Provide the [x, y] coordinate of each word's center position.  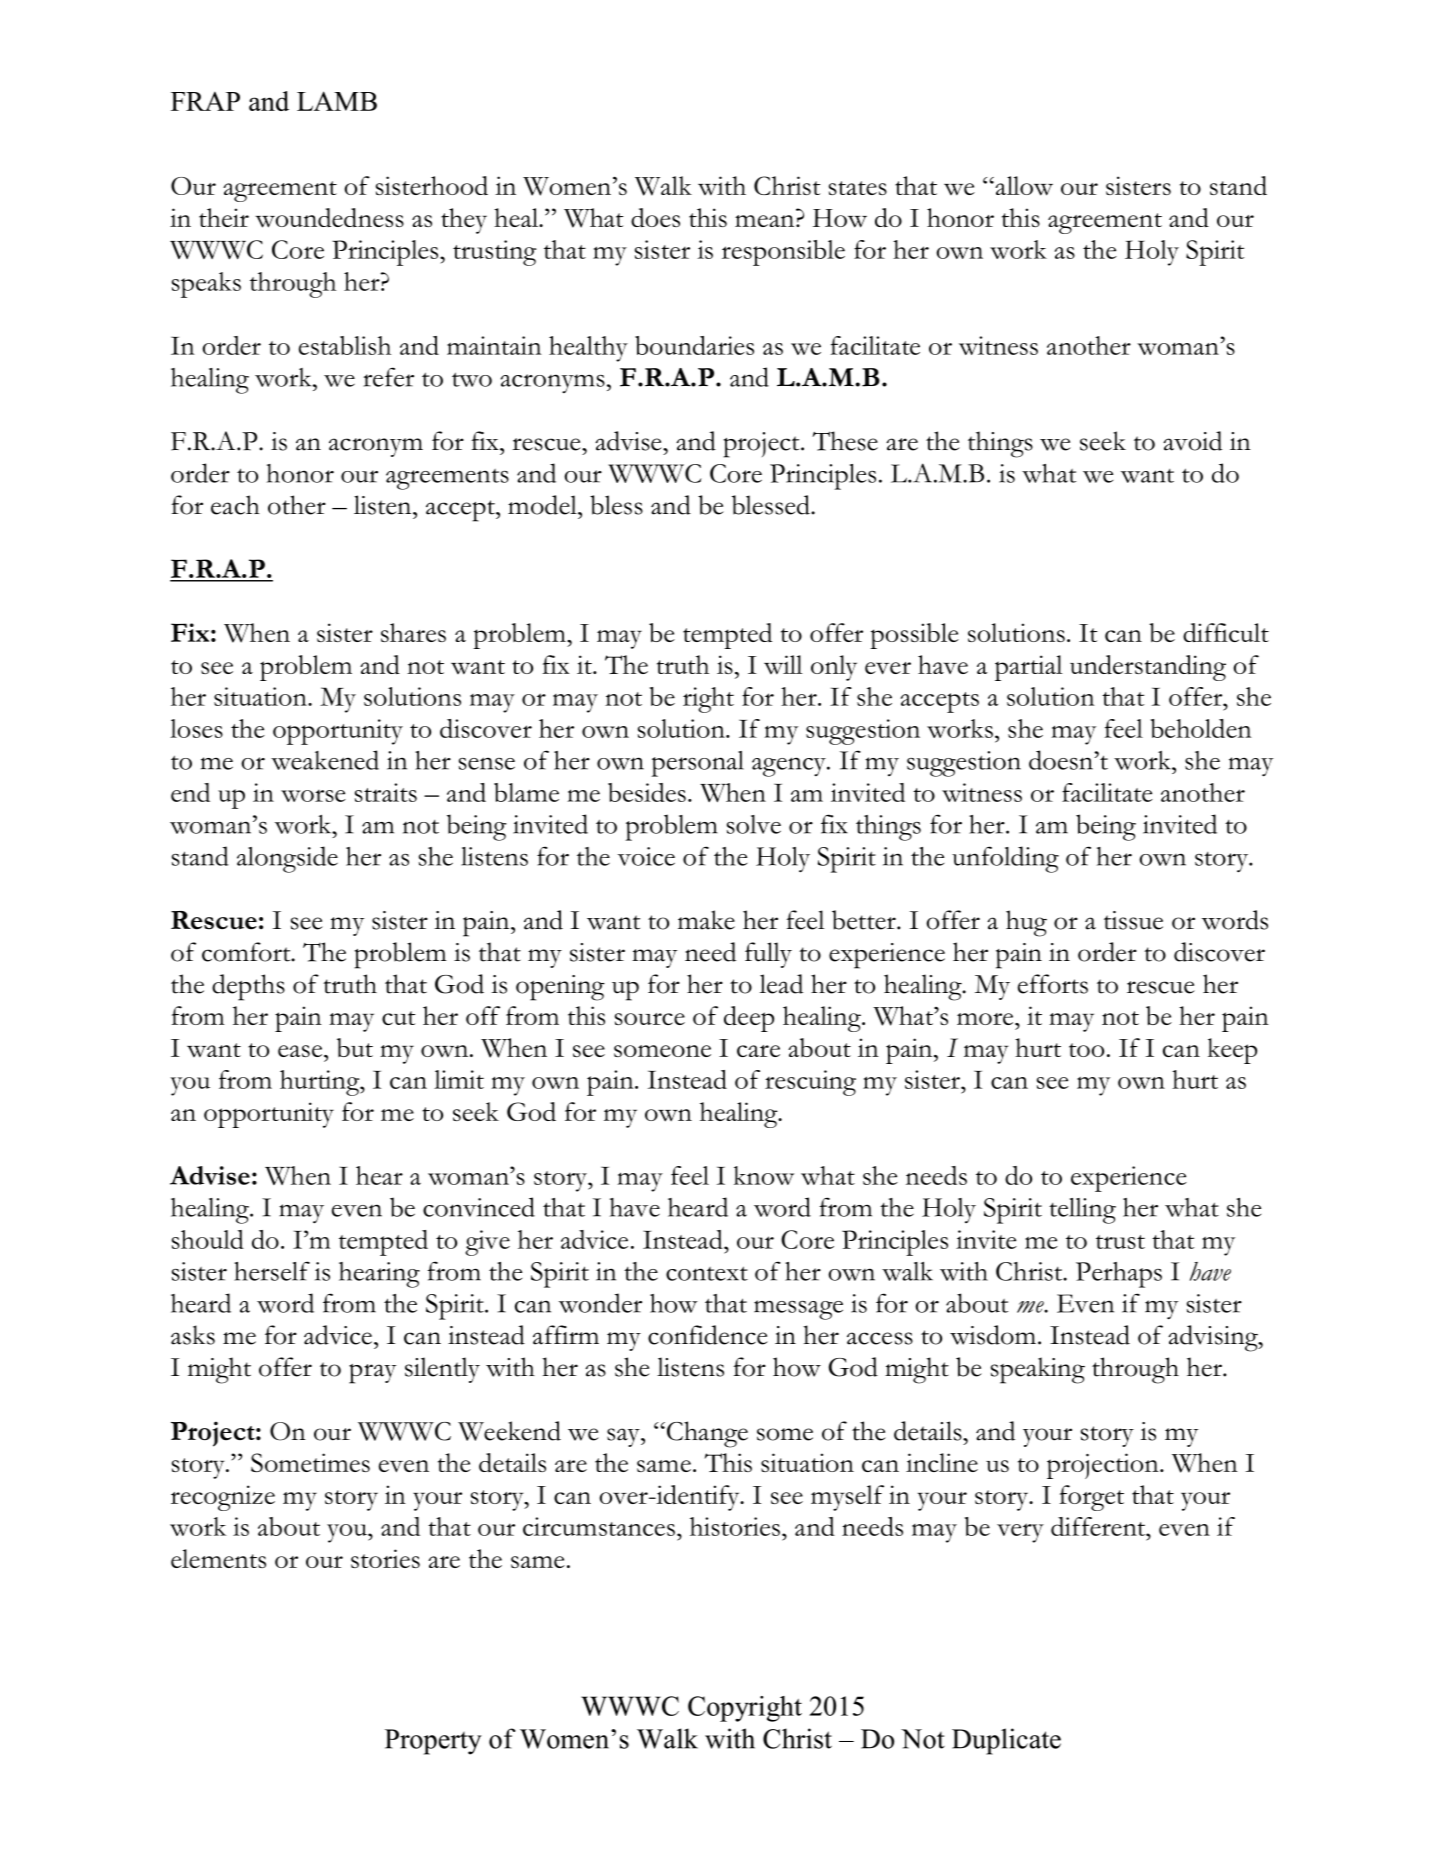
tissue [1133, 920]
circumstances [599, 1526]
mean [766, 221]
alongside [287, 859]
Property [433, 1742]
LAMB [337, 101]
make [706, 920]
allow [1023, 186]
